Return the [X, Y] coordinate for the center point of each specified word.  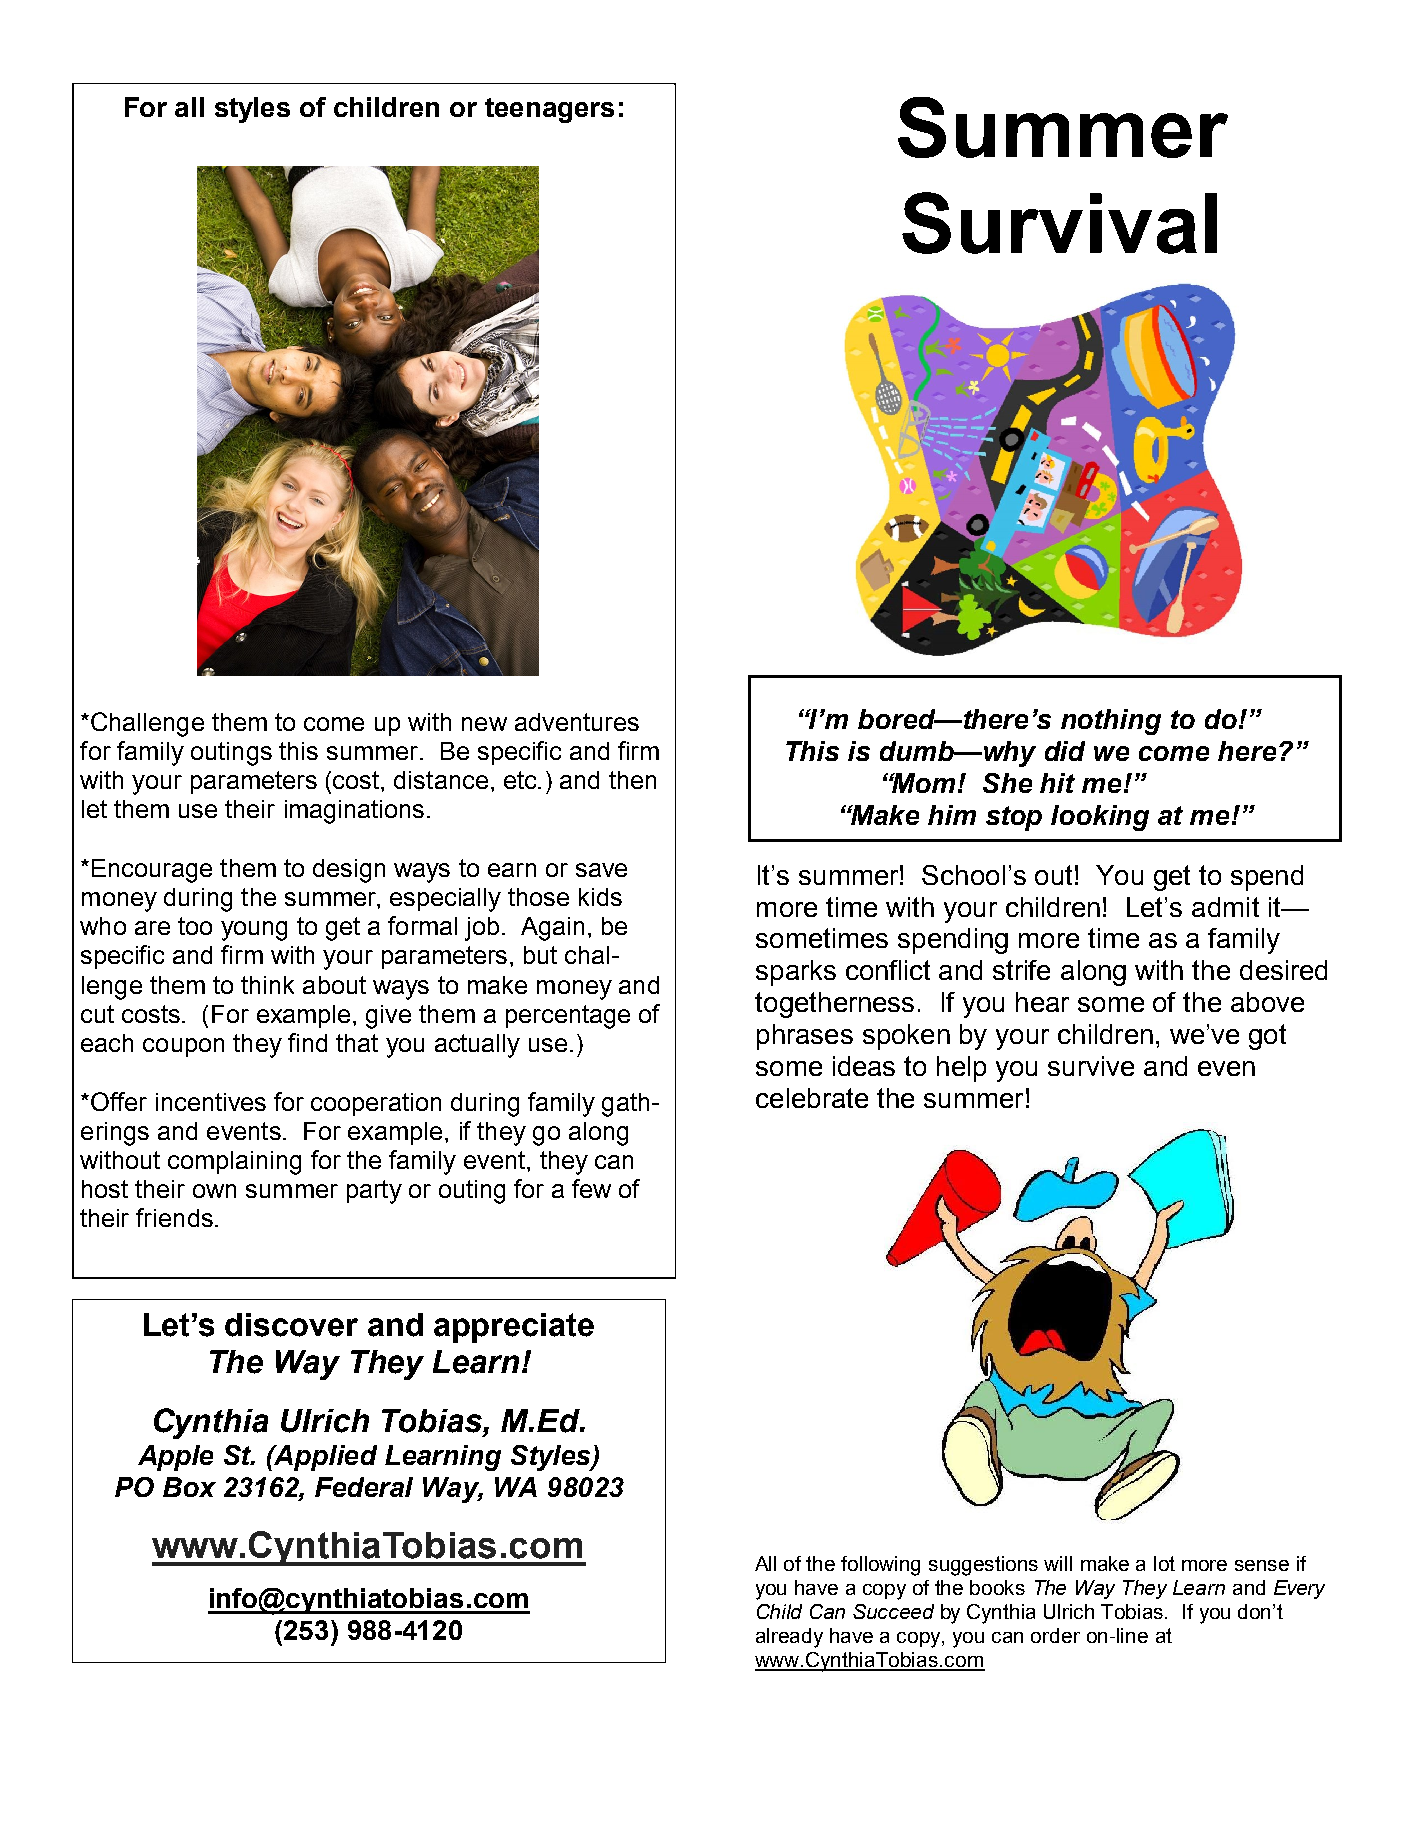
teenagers [549, 110]
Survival [1059, 223]
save [601, 870]
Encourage [152, 871]
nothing [1111, 722]
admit [1225, 907]
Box [189, 1487]
